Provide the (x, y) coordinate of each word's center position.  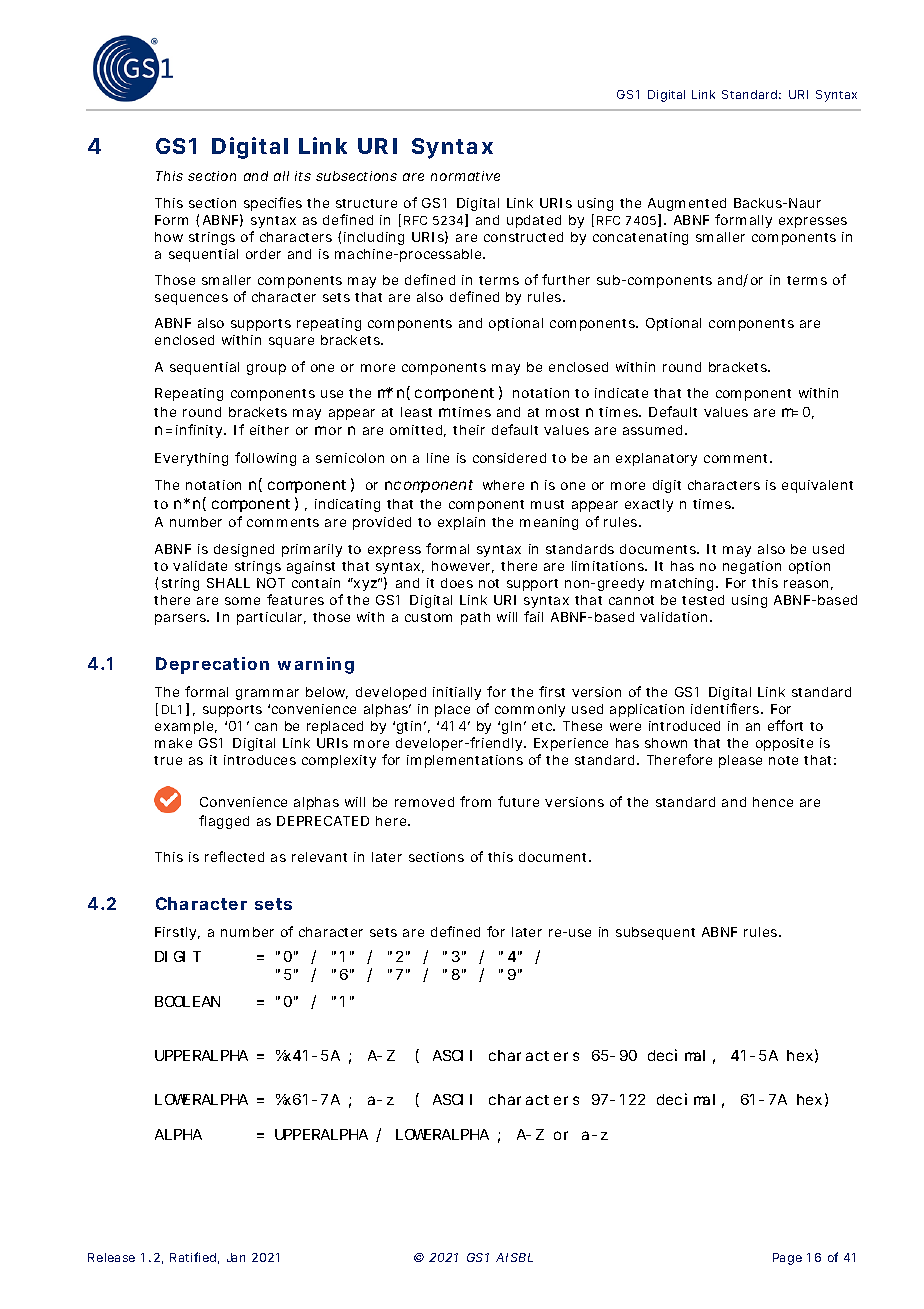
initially (457, 693)
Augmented (687, 204)
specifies (273, 204)
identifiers (727, 708)
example (186, 727)
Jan (236, 1257)
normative (465, 176)
